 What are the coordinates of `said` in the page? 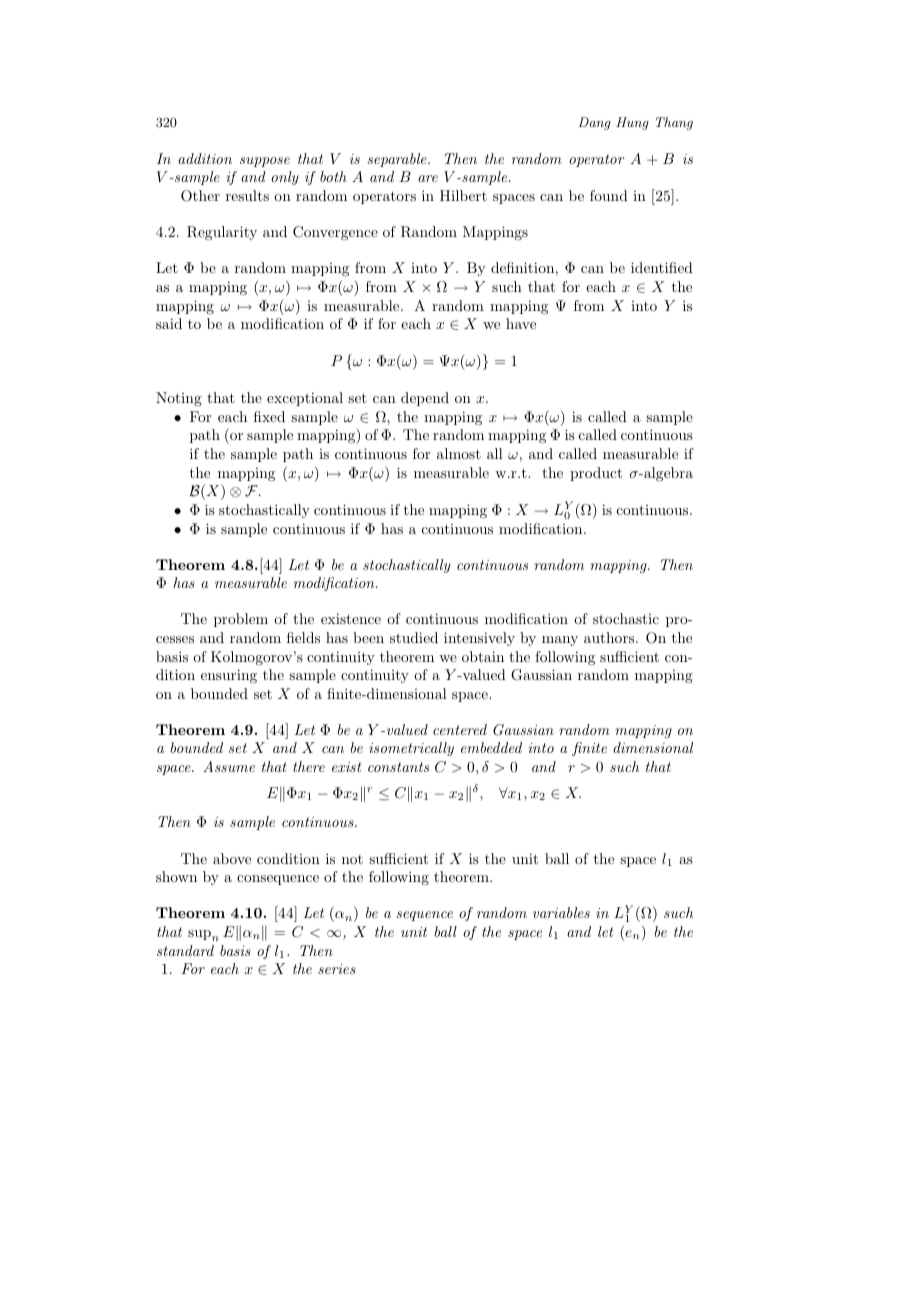 It's located at (169, 323).
